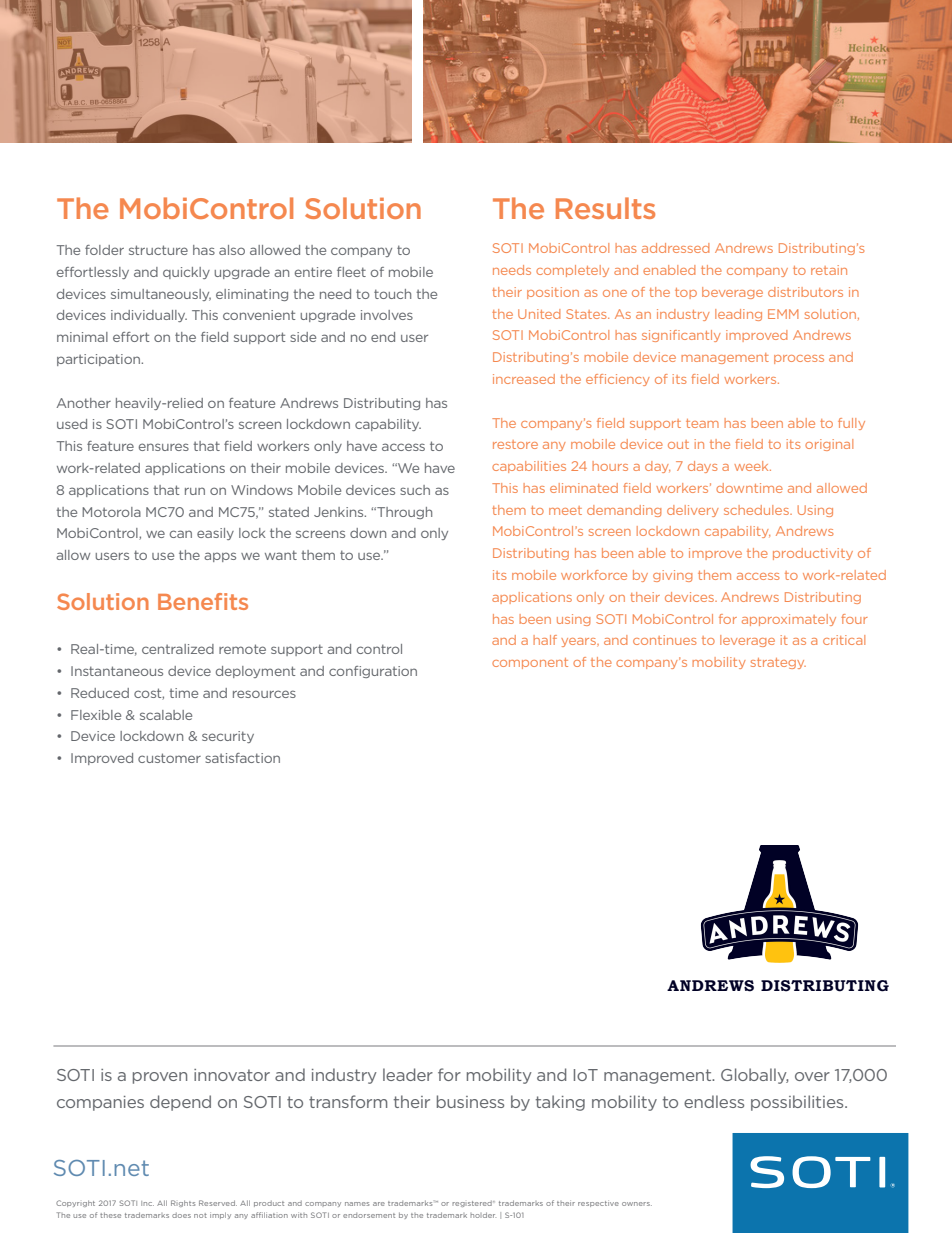 The width and height of the screenshot is (952, 1233). What do you see at coordinates (752, 466) in the screenshot?
I see `week` at bounding box center [752, 466].
